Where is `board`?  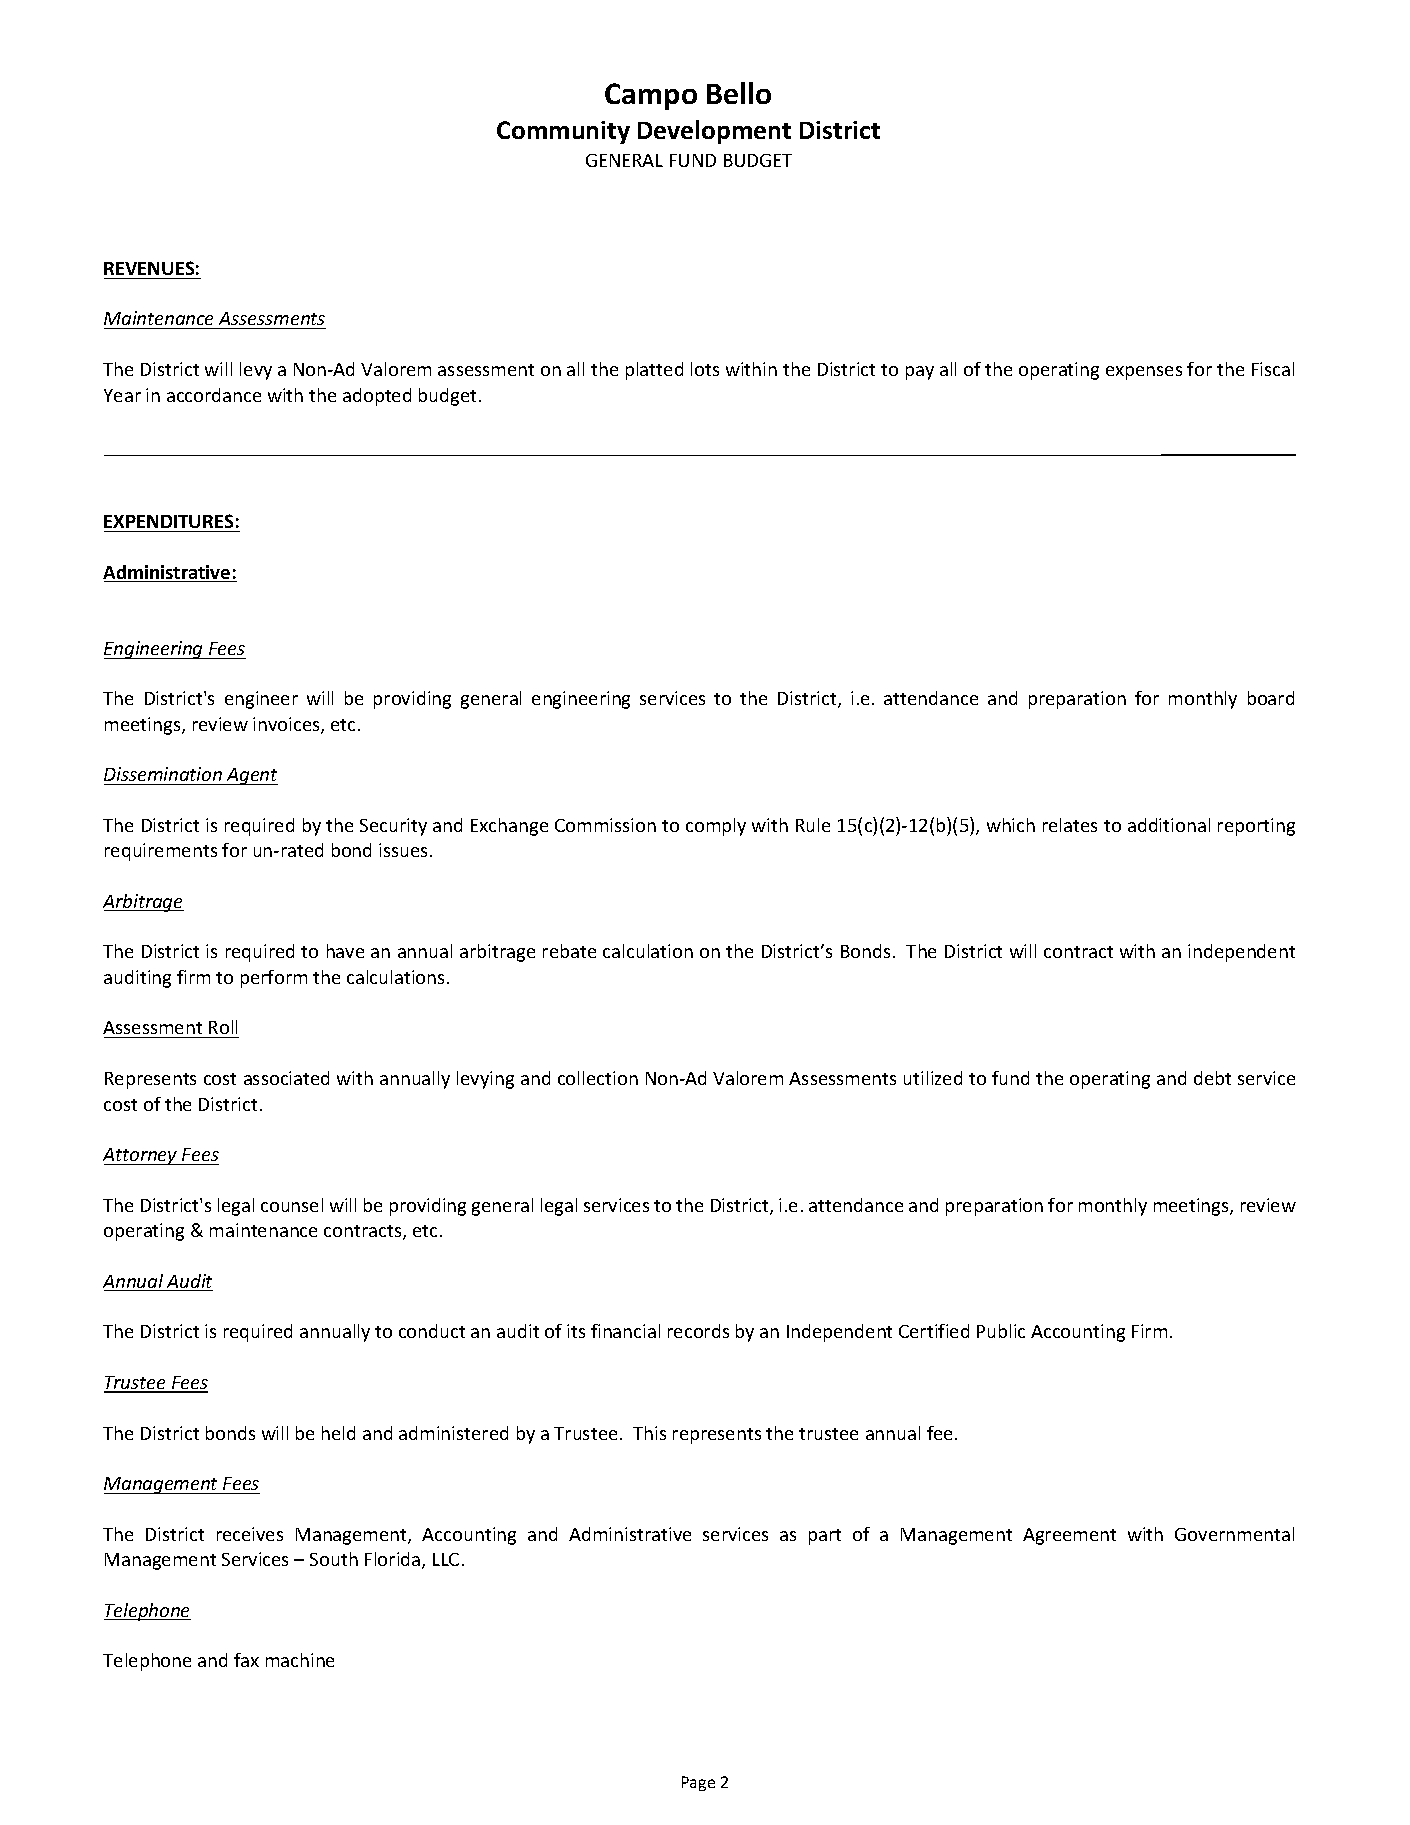
board is located at coordinates (1271, 698).
